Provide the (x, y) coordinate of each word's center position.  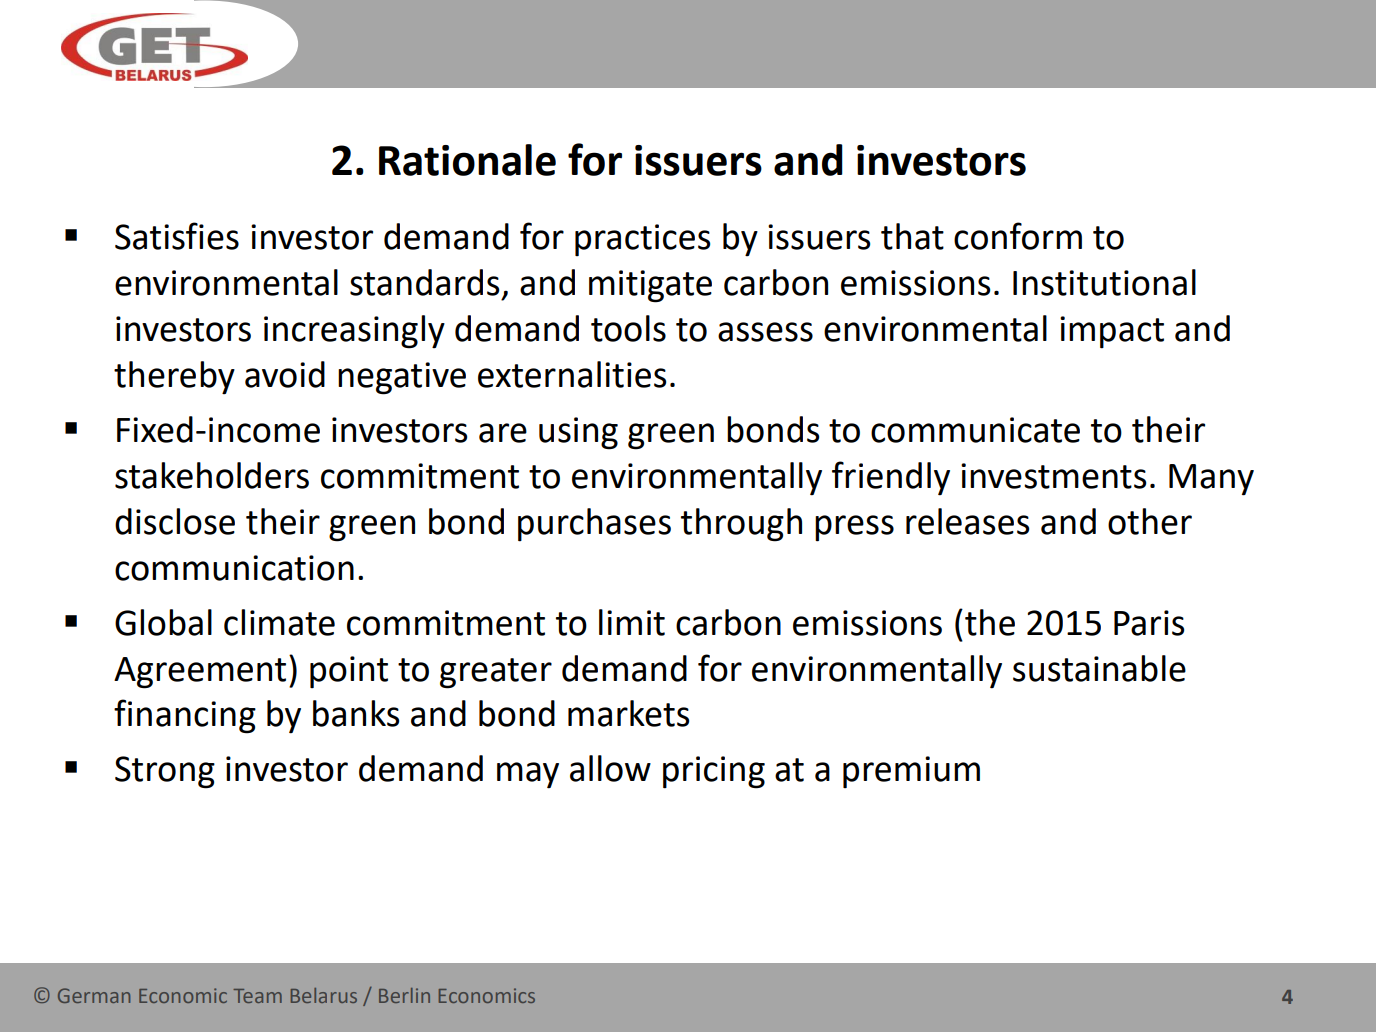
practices (642, 240)
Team (257, 996)
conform (1018, 236)
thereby (174, 377)
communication (234, 568)
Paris (1149, 623)
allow (610, 768)
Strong (165, 772)
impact (1112, 332)
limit (632, 622)
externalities (572, 374)
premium (911, 772)
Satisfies (177, 236)
